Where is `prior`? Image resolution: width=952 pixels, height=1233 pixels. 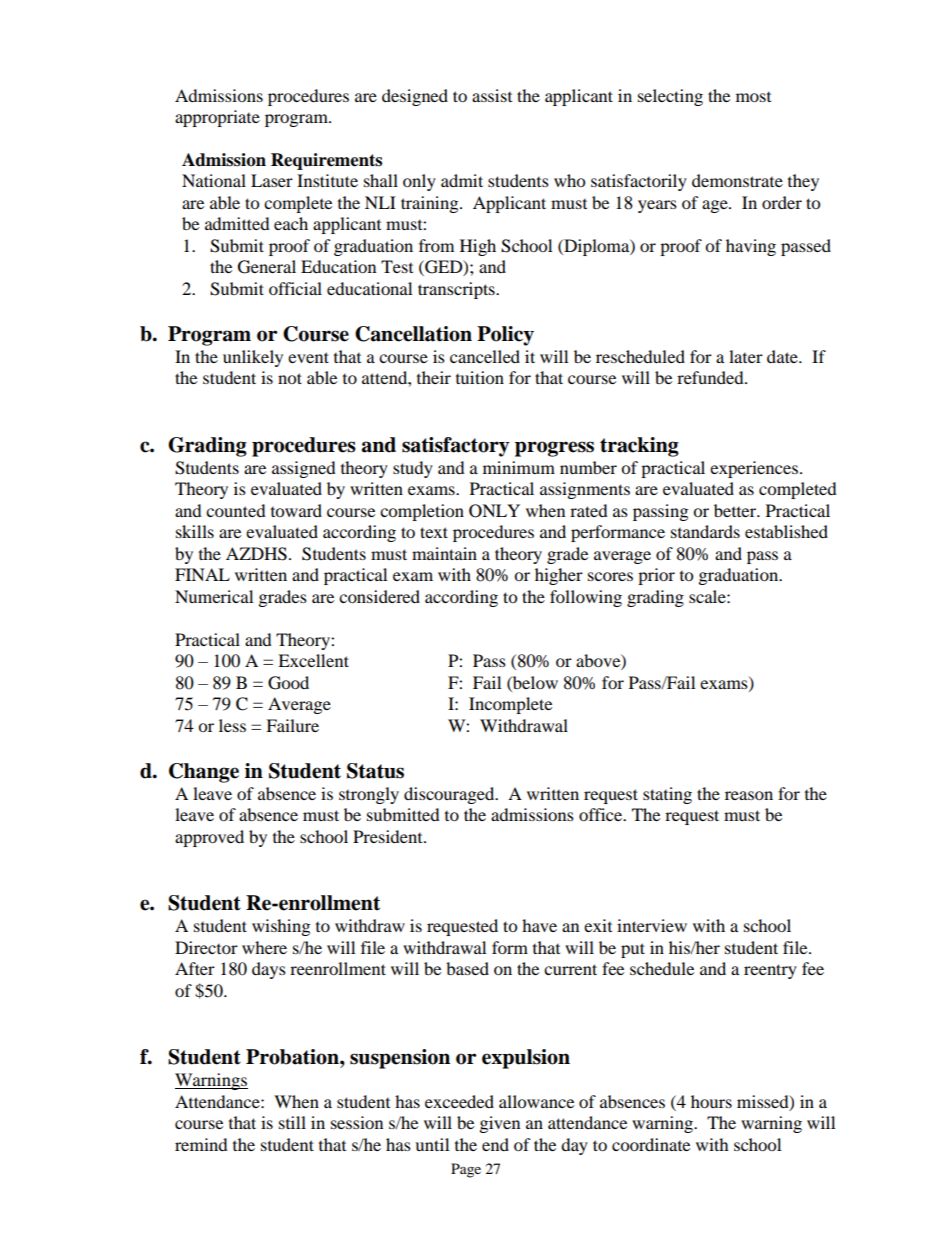 prior is located at coordinates (656, 576).
